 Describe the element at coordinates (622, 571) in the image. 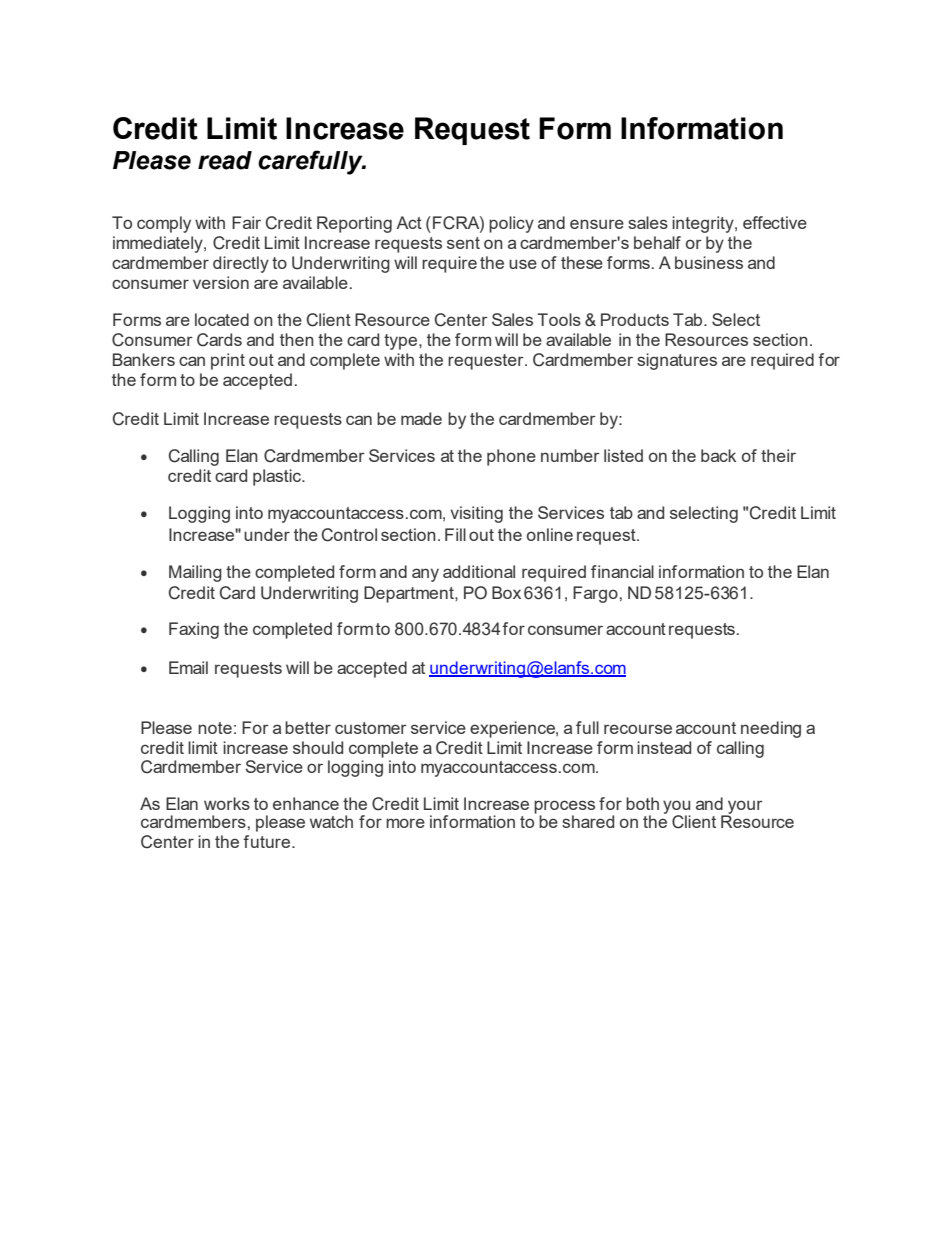

I see `financial` at that location.
